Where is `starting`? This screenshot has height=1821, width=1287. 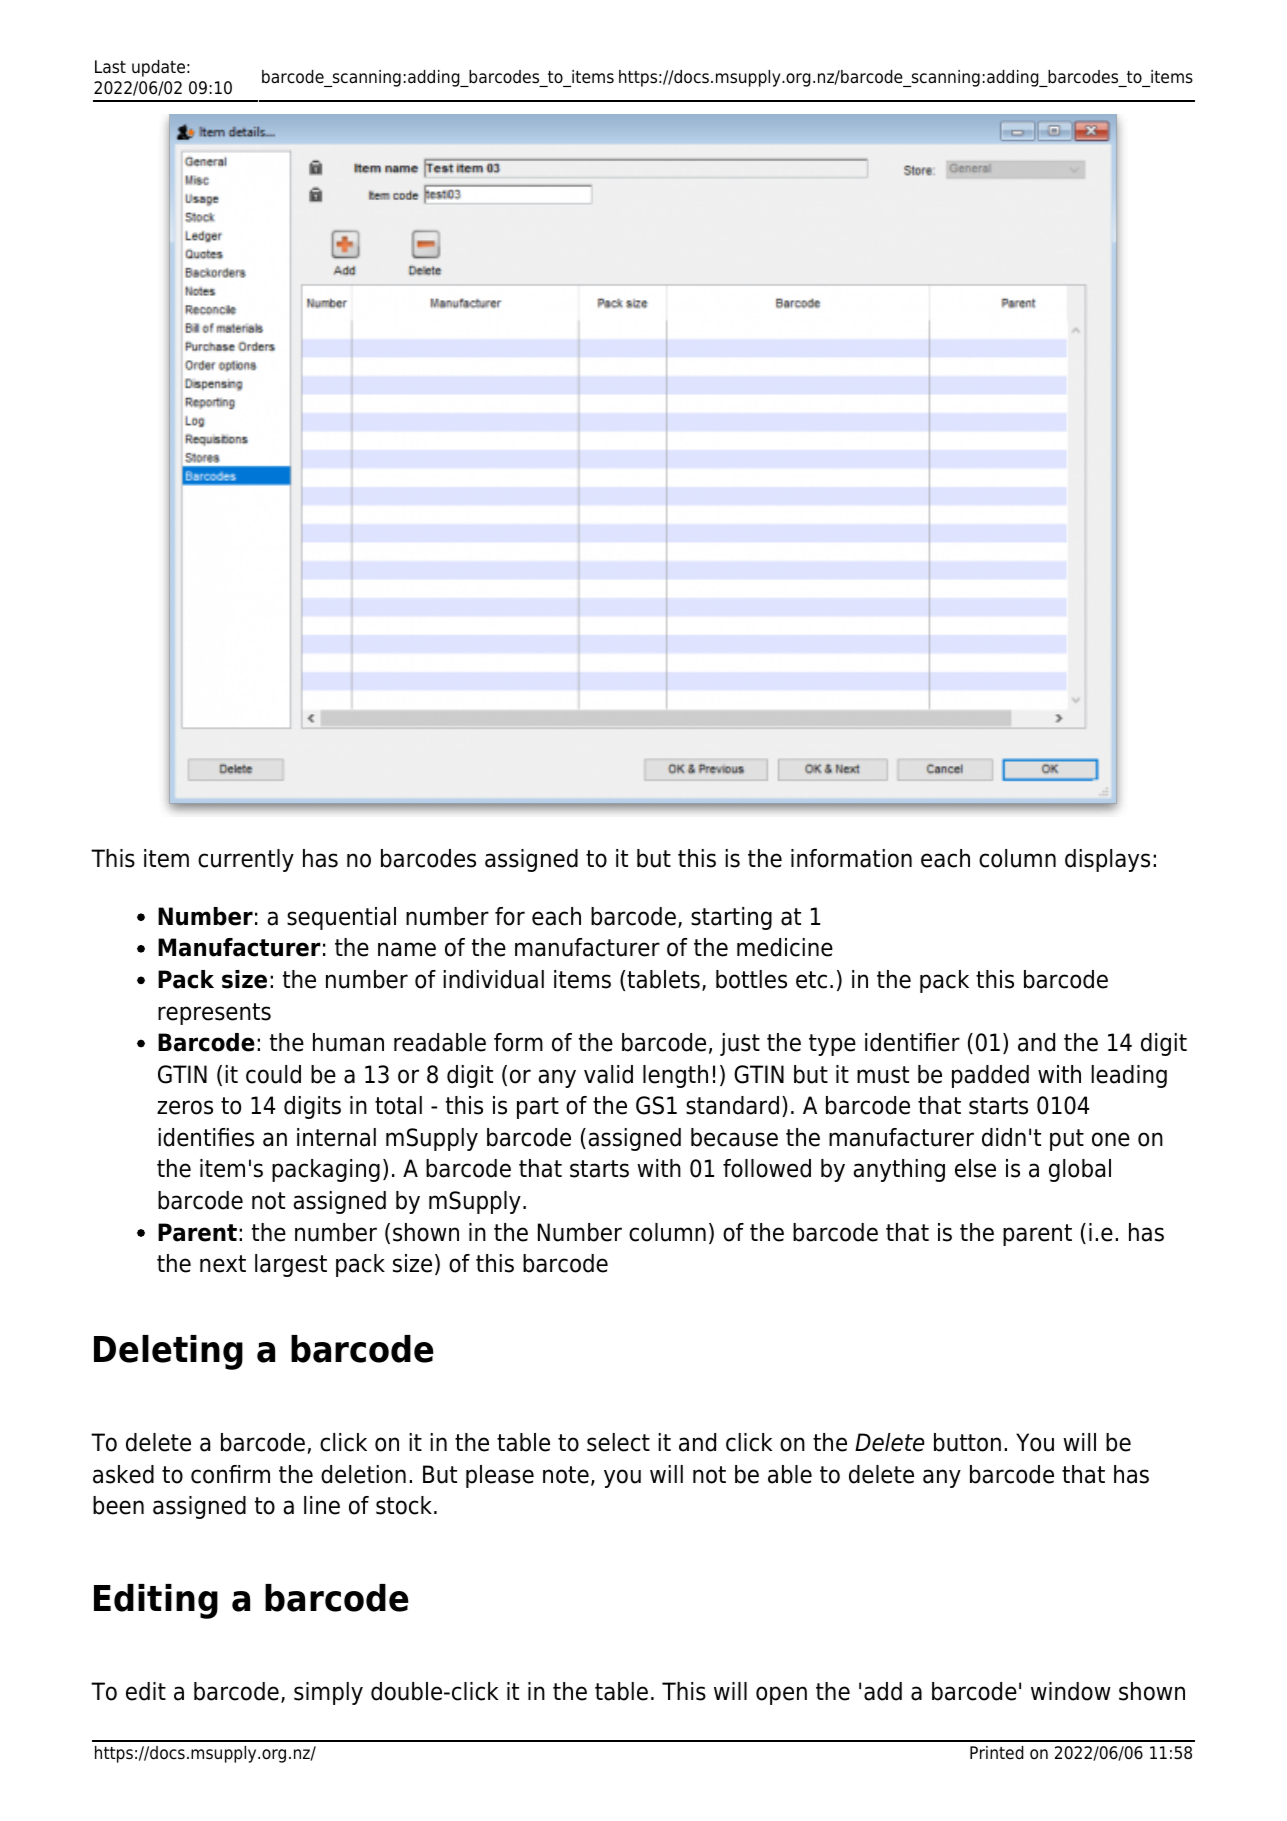 starting is located at coordinates (731, 918).
